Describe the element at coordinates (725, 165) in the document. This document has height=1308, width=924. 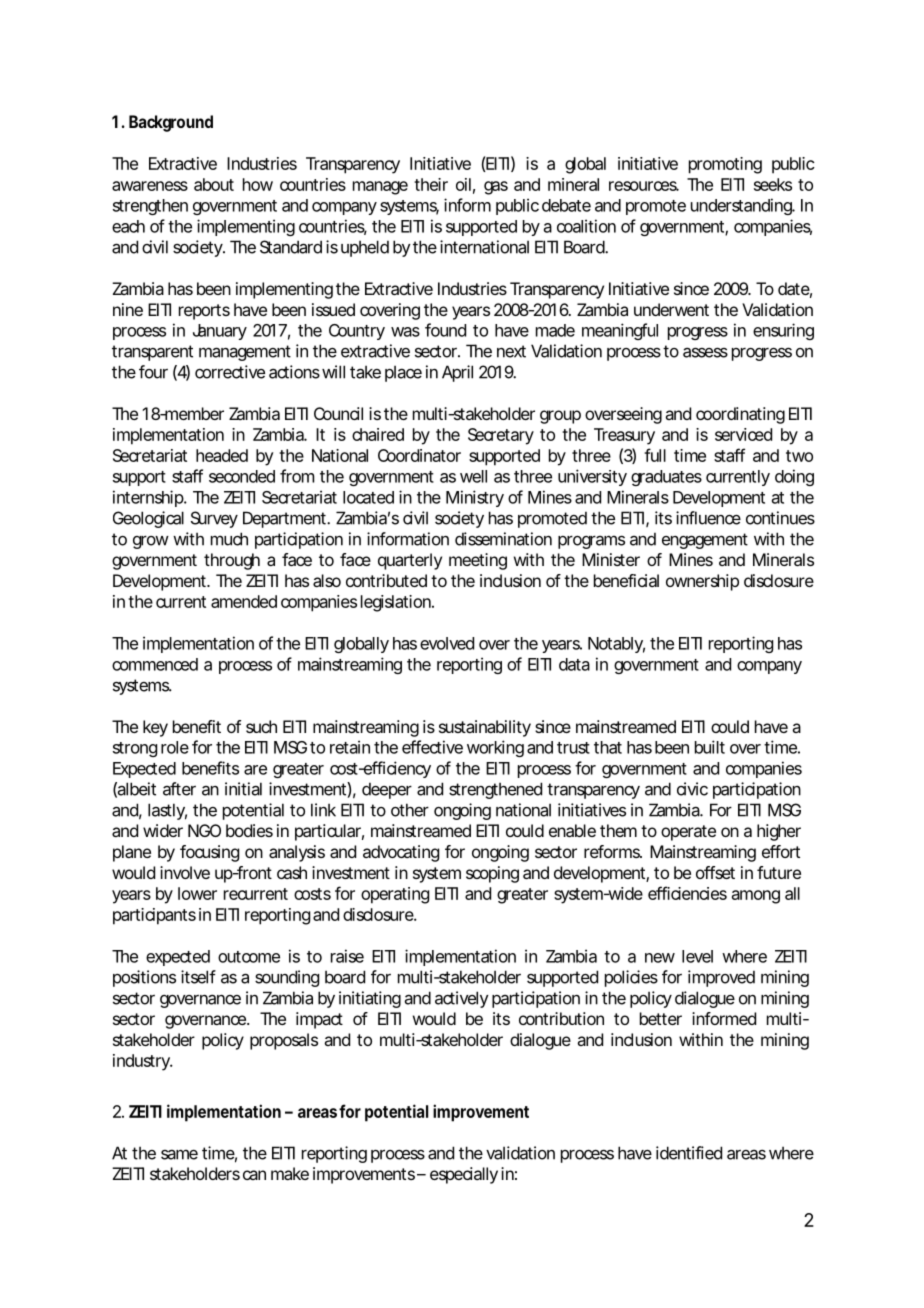
I see `promoting` at that location.
